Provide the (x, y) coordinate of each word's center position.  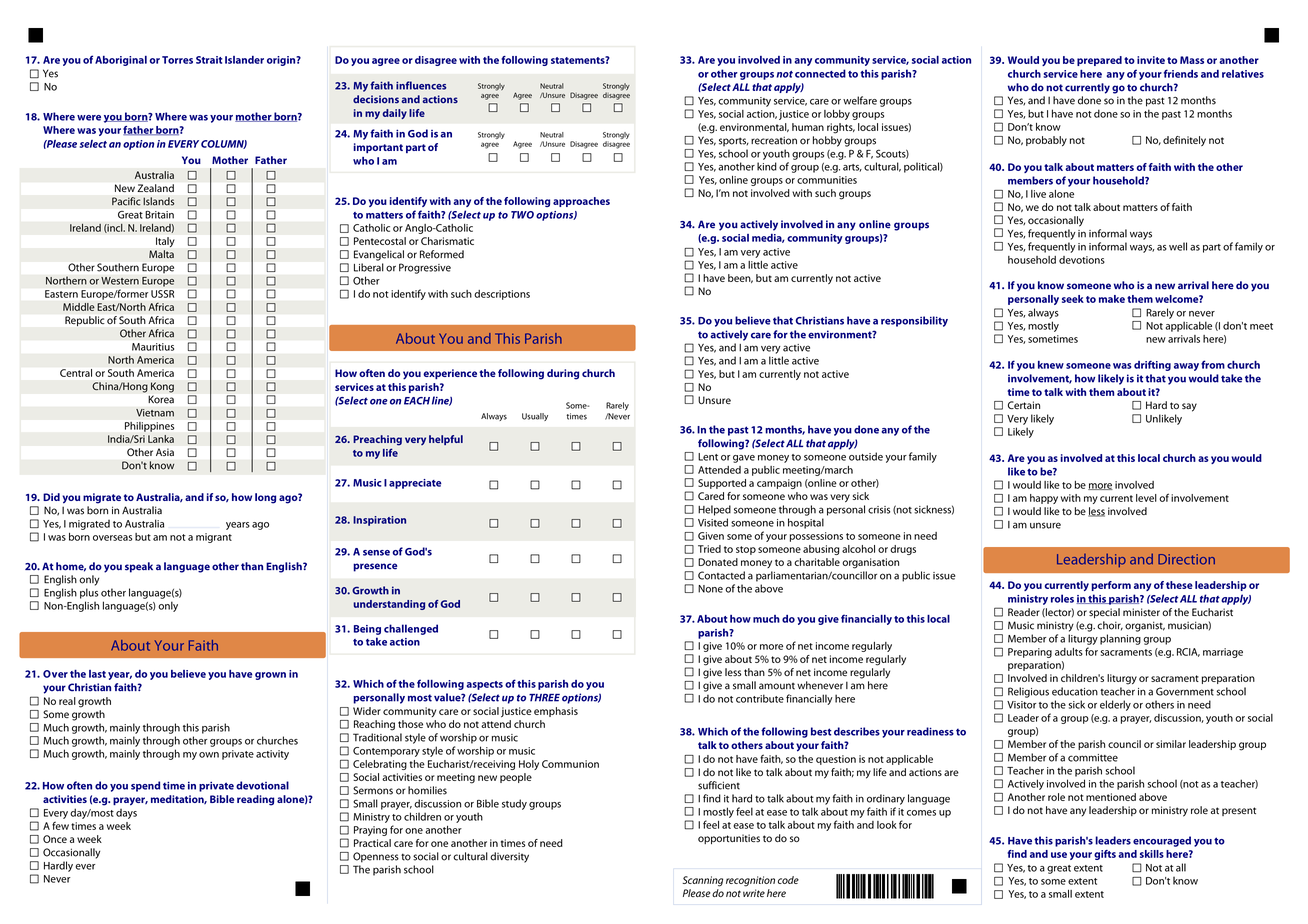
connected (820, 73)
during (563, 374)
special (1104, 613)
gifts (1105, 855)
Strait (209, 60)
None (710, 589)
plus (89, 593)
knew (1051, 365)
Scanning (703, 881)
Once (55, 839)
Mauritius (153, 347)
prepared (1099, 61)
